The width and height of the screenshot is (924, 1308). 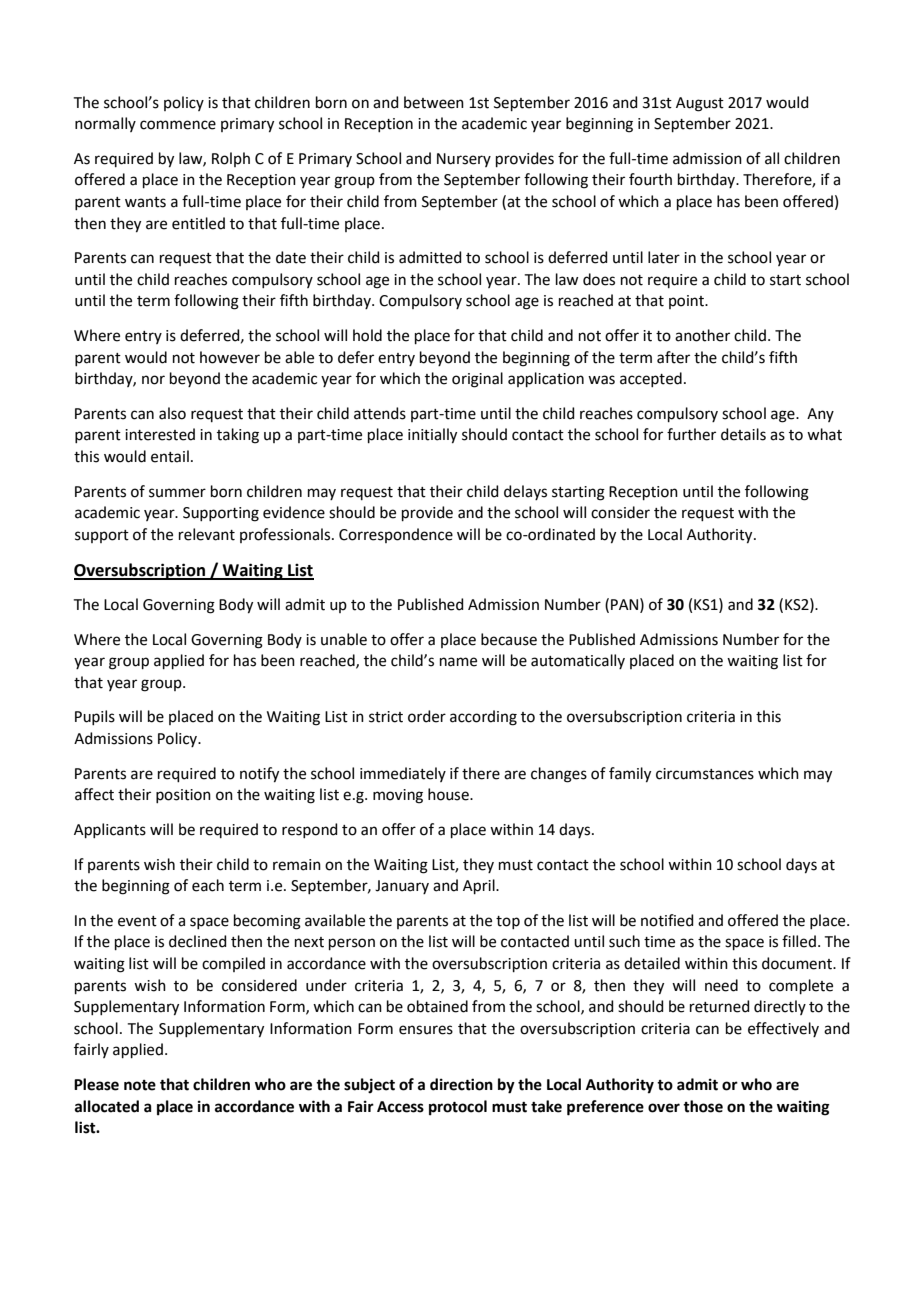 I want to click on circumstances, so click(x=705, y=774).
